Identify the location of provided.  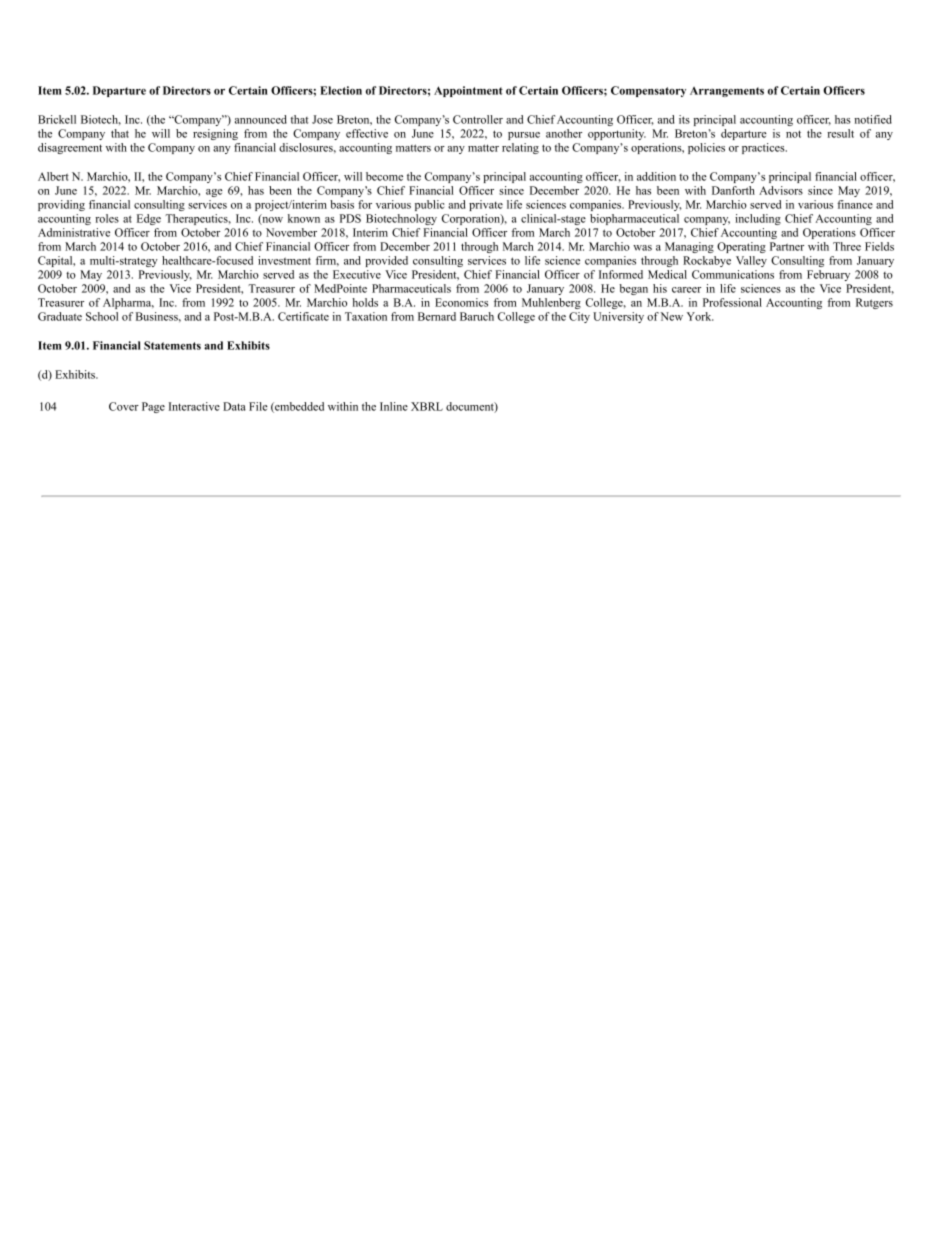
(386, 261).
